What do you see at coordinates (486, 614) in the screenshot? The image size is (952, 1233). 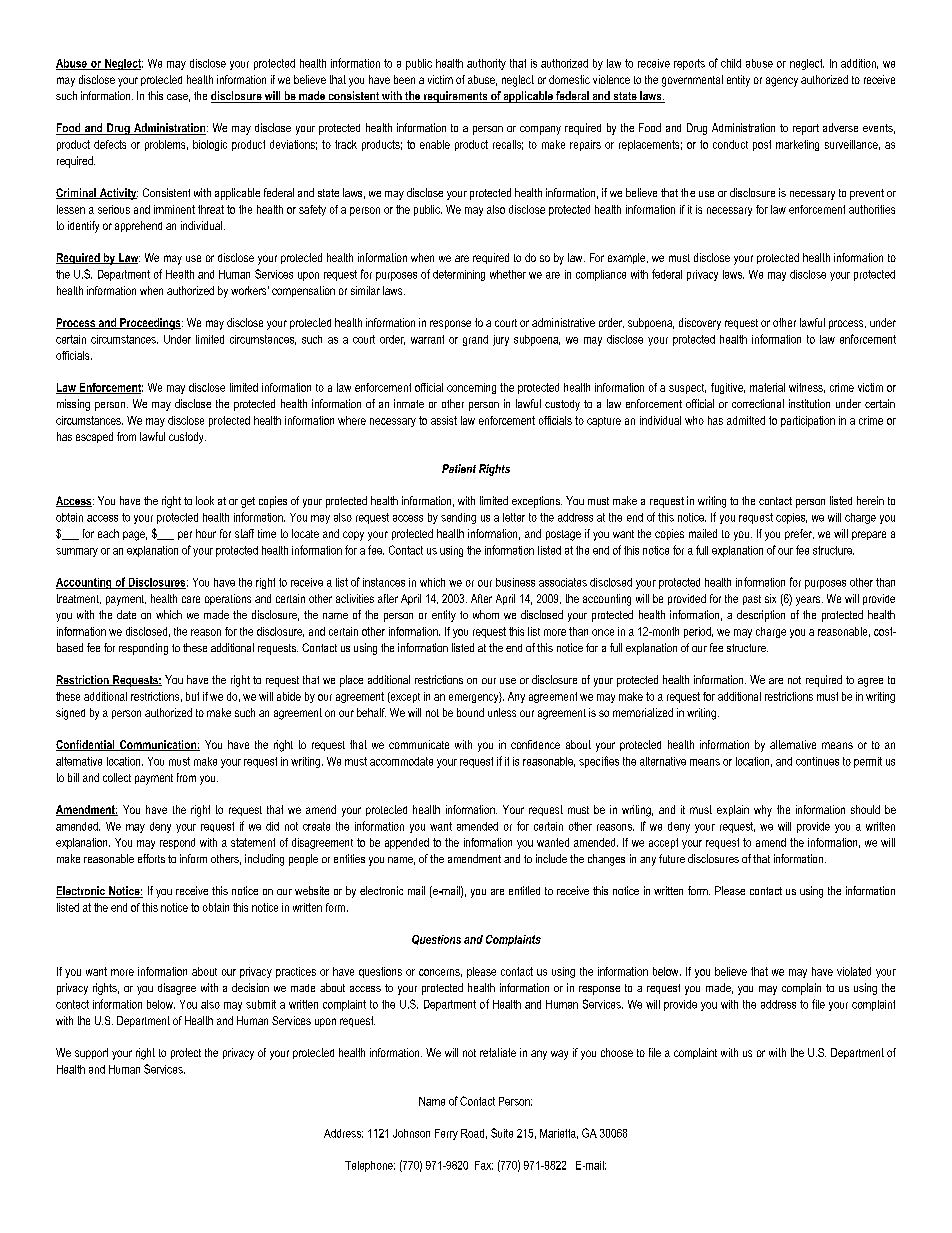 I see `whom` at bounding box center [486, 614].
